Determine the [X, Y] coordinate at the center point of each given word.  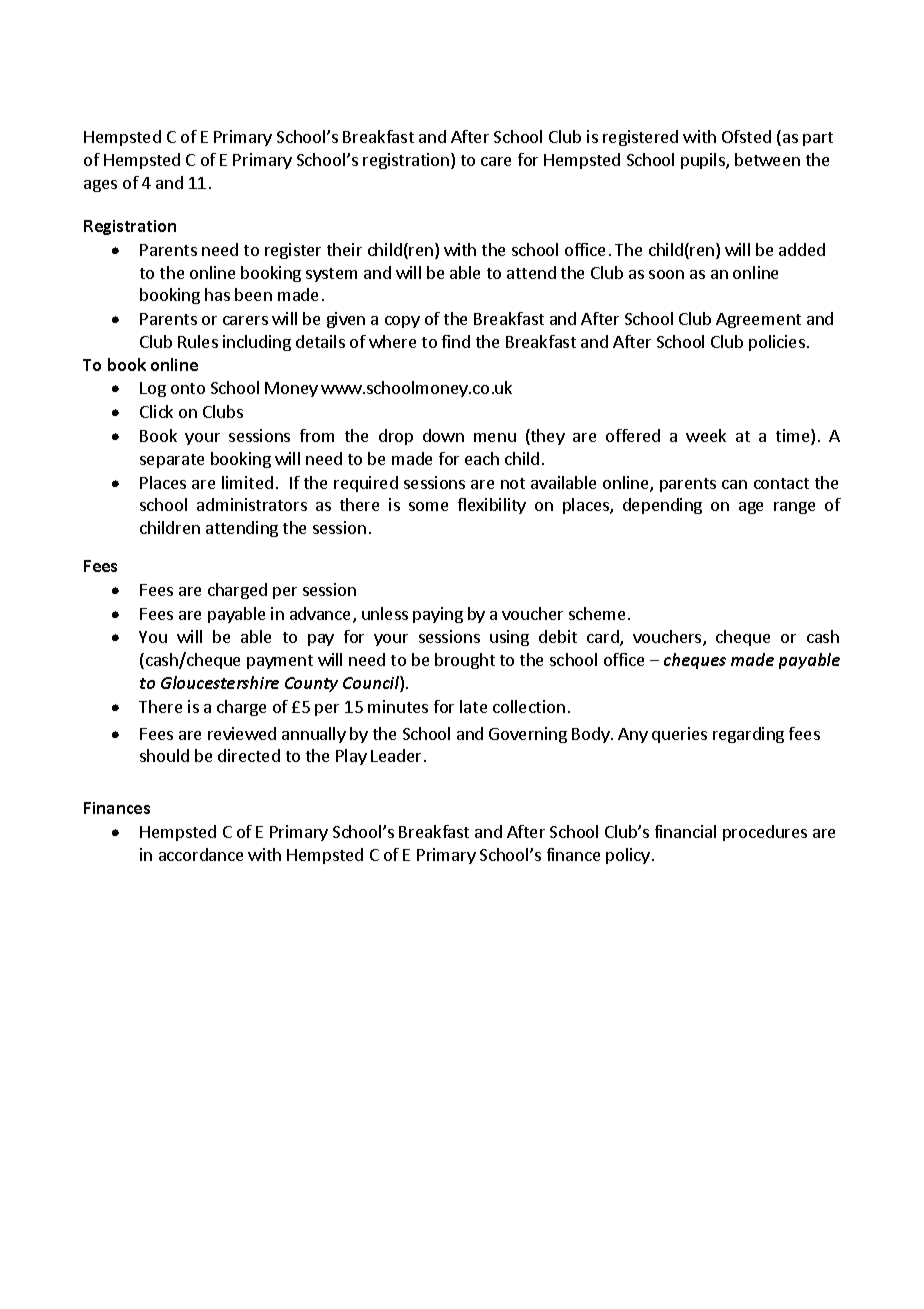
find [456, 341]
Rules [198, 341]
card [604, 638]
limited [247, 482]
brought [465, 661]
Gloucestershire [220, 682]
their [344, 249]
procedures [765, 833]
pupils [704, 161]
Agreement [758, 320]
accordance [201, 854]
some [428, 506]
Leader [396, 755]
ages [100, 186]
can [734, 484]
